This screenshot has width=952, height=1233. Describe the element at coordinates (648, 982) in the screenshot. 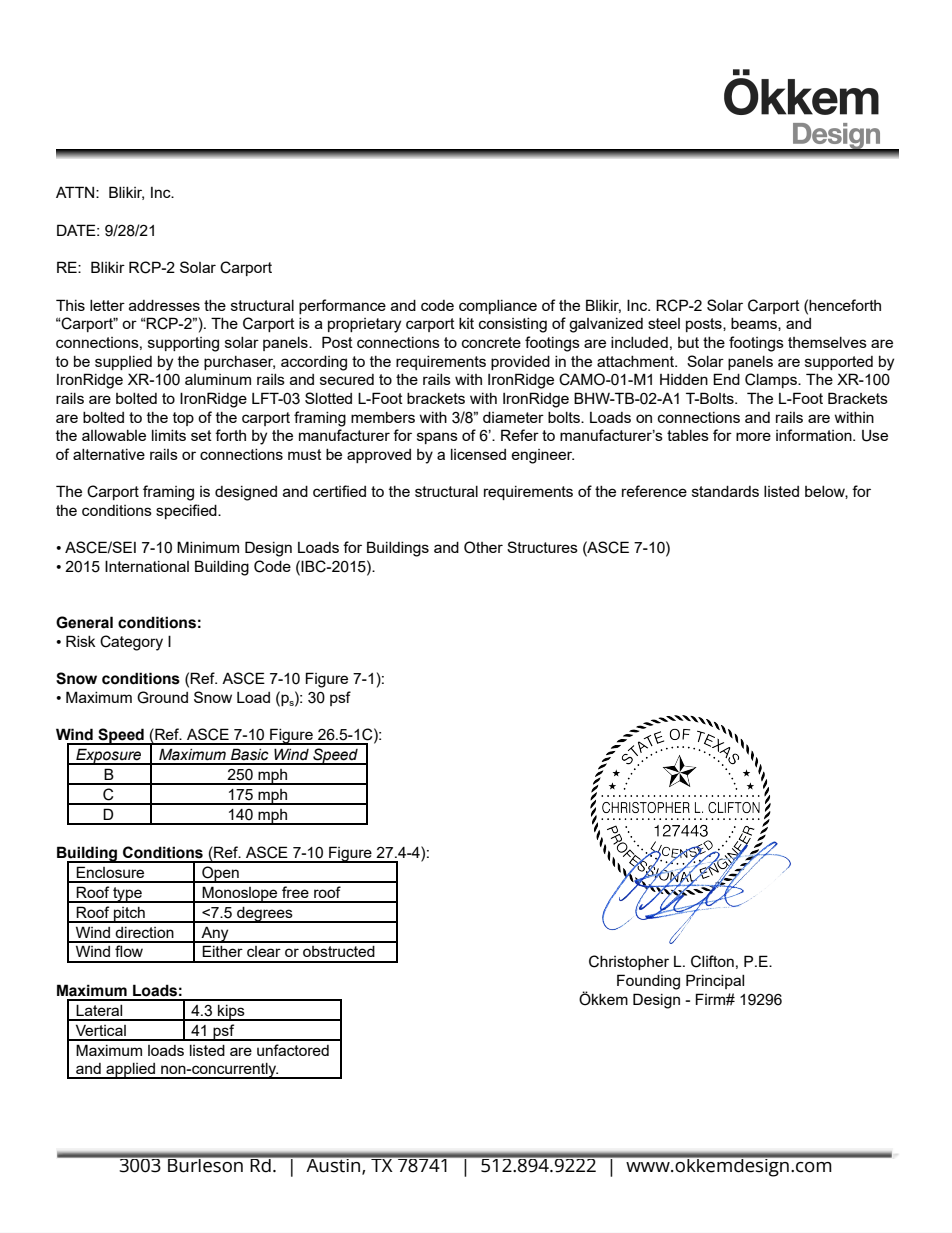

I see `Founding` at that location.
